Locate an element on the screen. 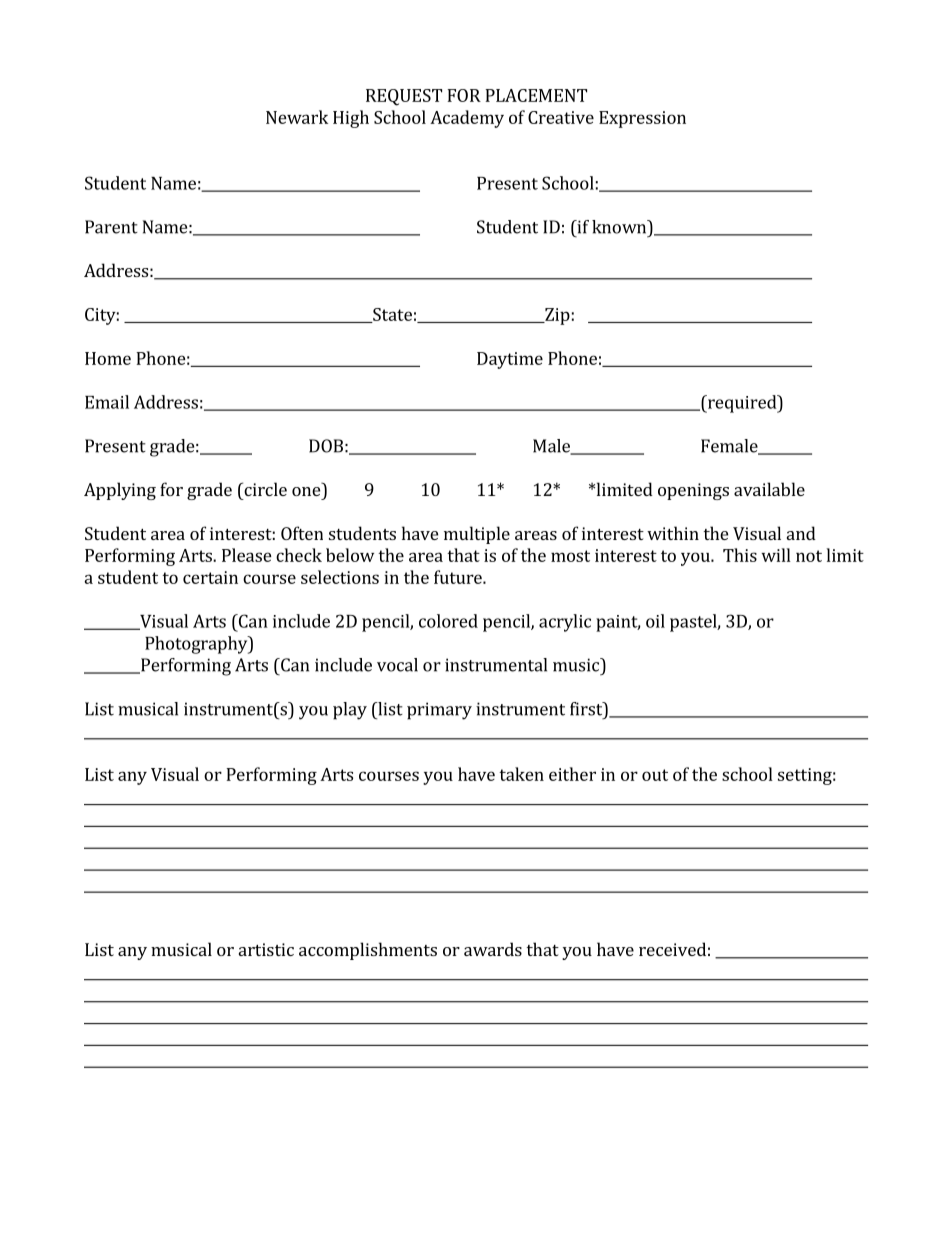 Image resolution: width=952 pixels, height=1233 pixels. certain is located at coordinates (210, 577).
